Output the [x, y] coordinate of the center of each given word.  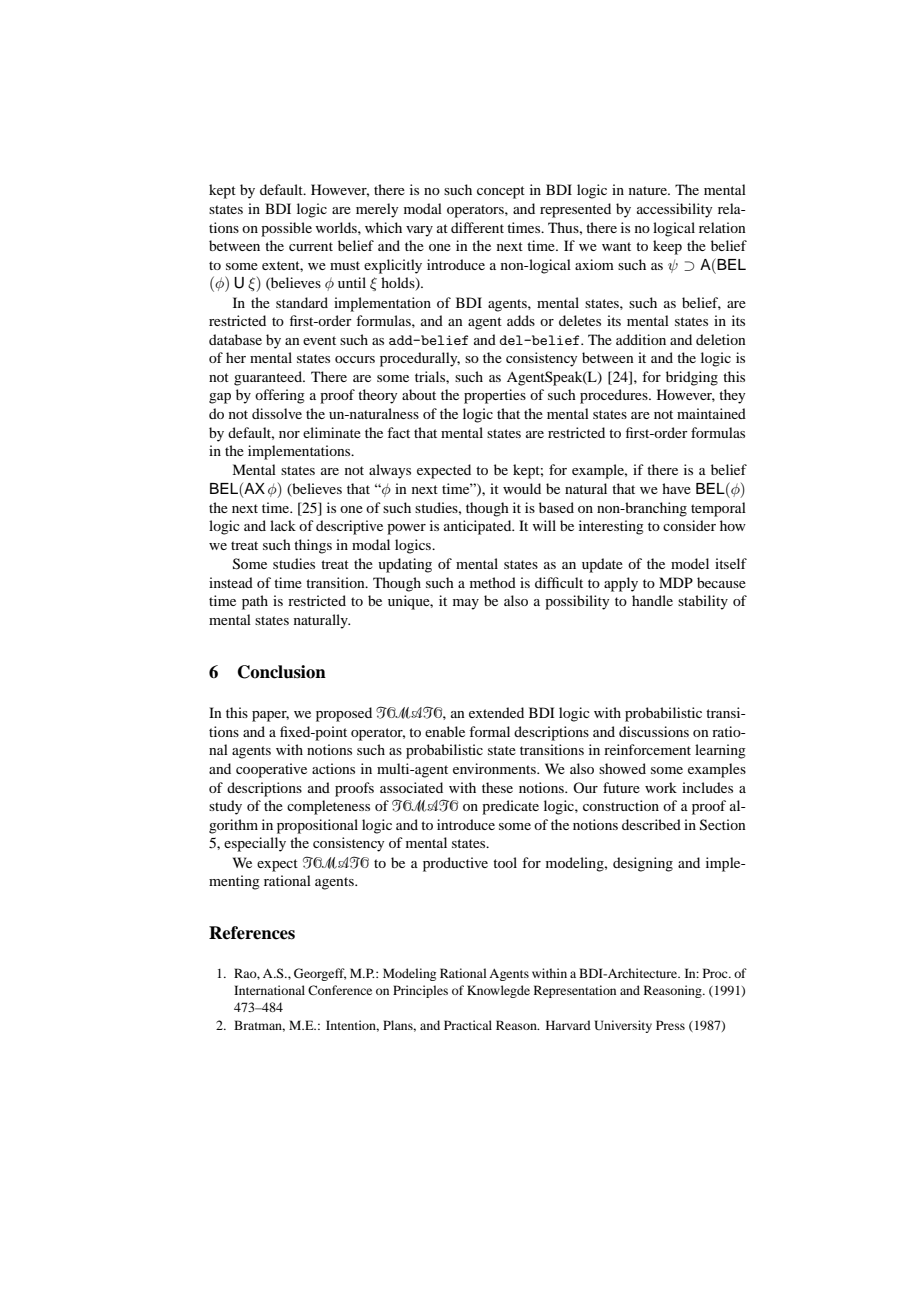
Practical [468, 1025]
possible [286, 229]
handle [652, 600]
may [466, 604]
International [269, 990]
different [477, 227]
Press [670, 1025]
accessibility [674, 210]
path [255, 602]
